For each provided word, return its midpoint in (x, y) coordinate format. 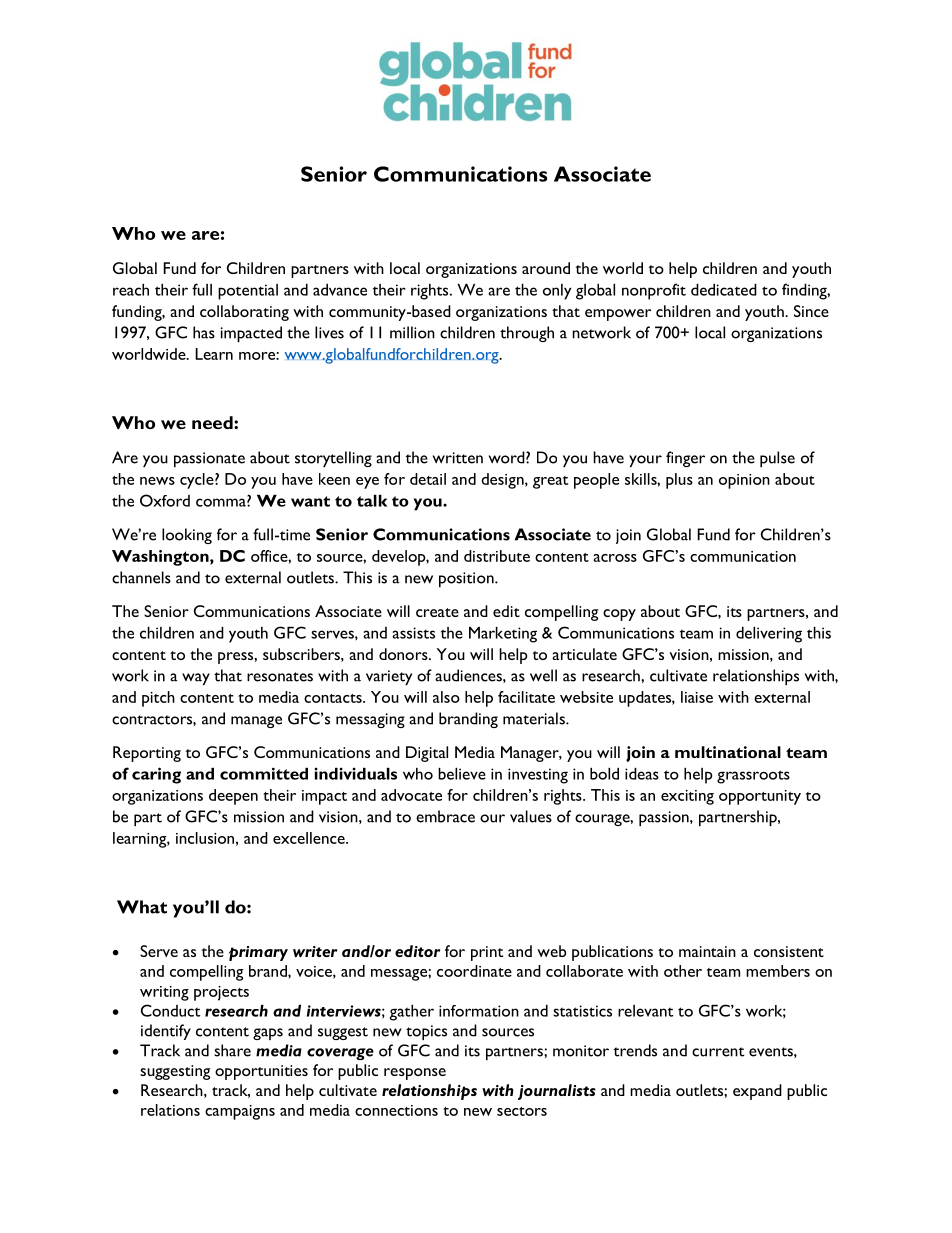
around (546, 268)
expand (757, 1092)
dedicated (724, 290)
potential (248, 292)
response (415, 1074)
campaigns (240, 1112)
